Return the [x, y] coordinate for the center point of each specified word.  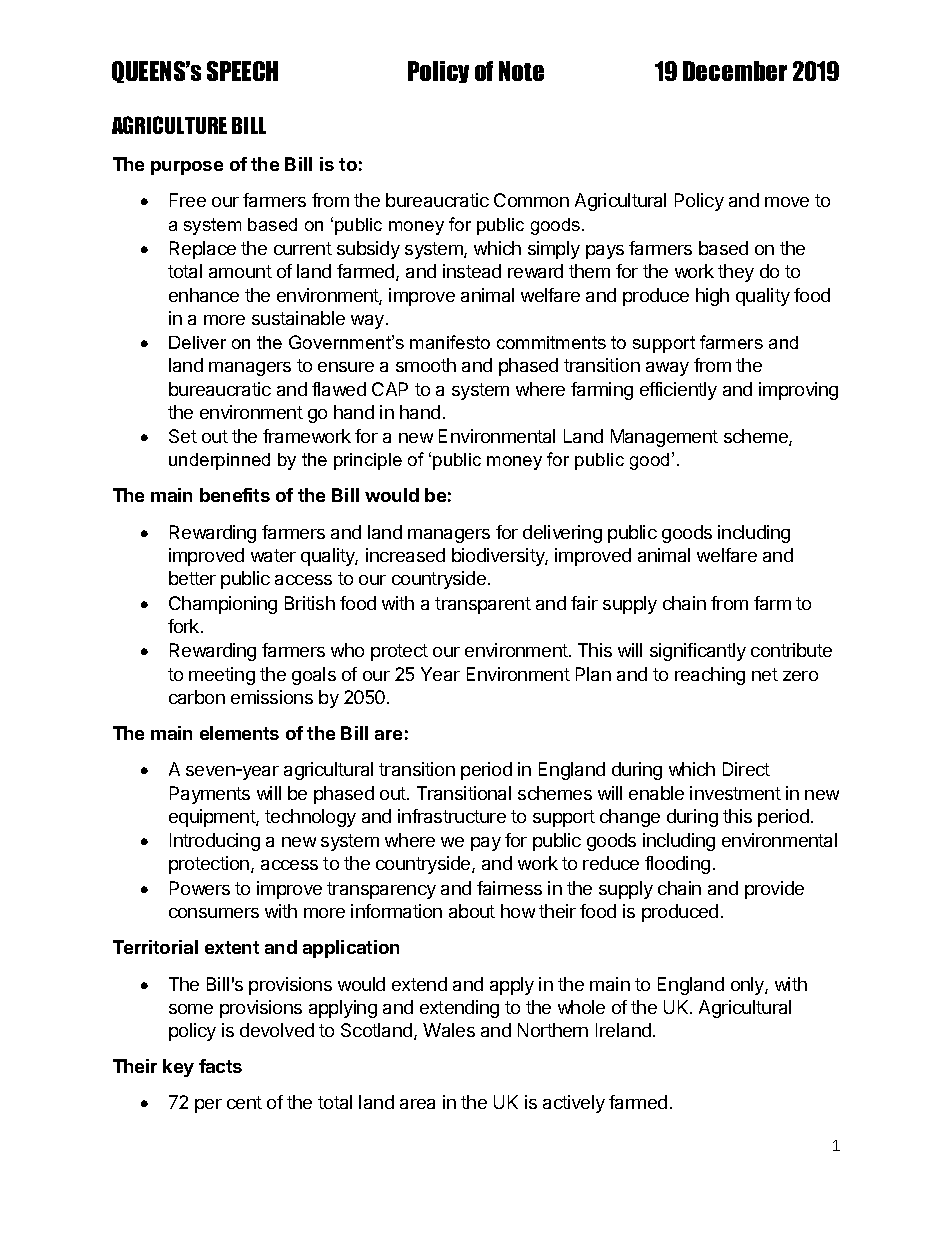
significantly [698, 652]
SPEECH [242, 71]
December [735, 71]
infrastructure [452, 816]
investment [735, 793]
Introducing [215, 842]
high [712, 297]
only [748, 986]
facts [220, 1066]
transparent [483, 605]
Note [521, 71]
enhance [204, 295]
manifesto [450, 342]
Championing [223, 605]
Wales [449, 1030]
